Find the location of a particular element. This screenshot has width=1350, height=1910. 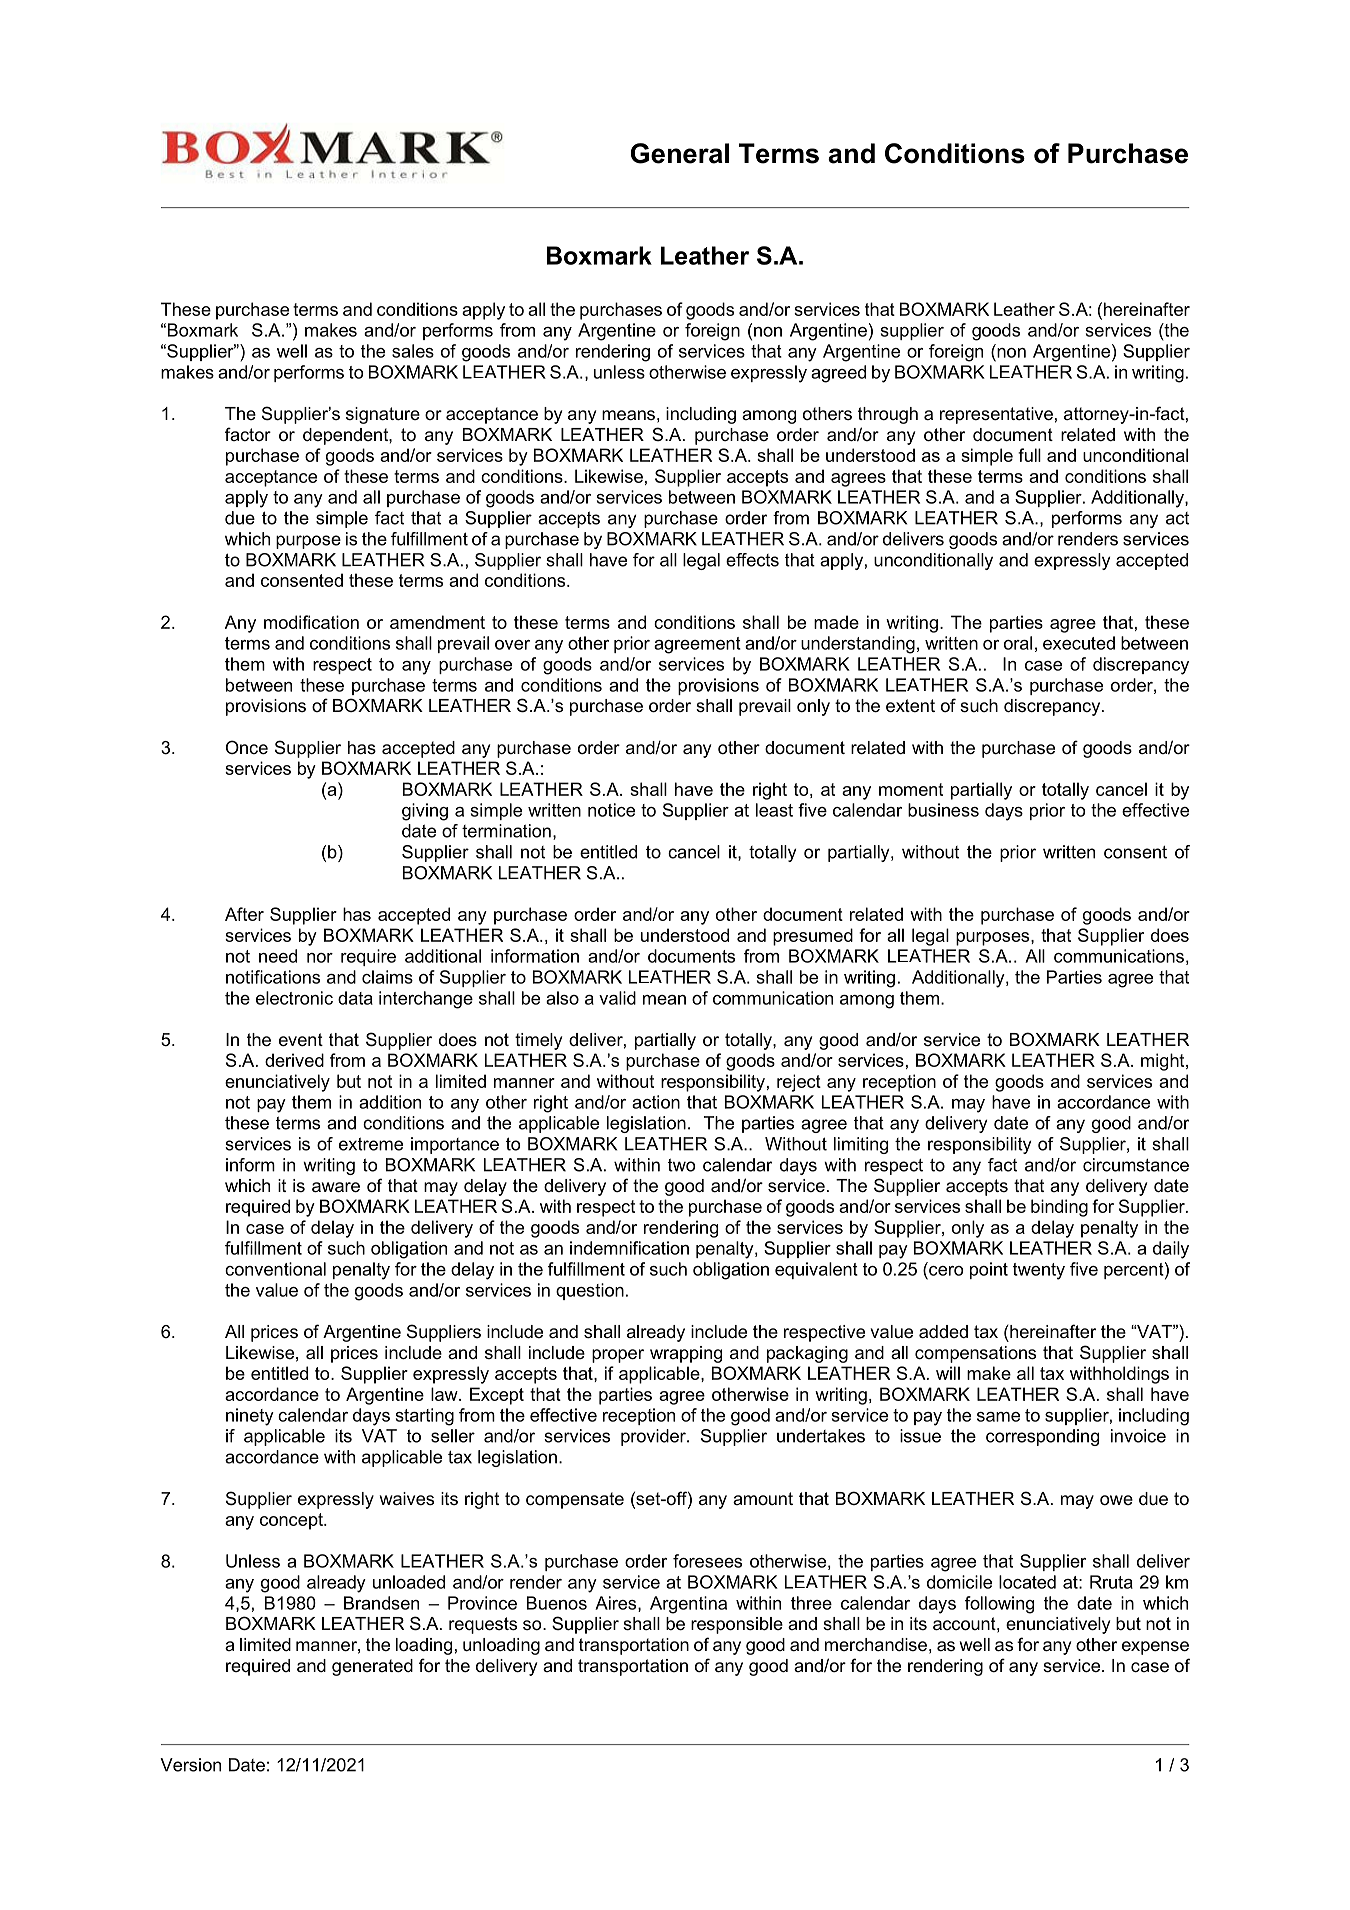

representative is located at coordinates (996, 415).
